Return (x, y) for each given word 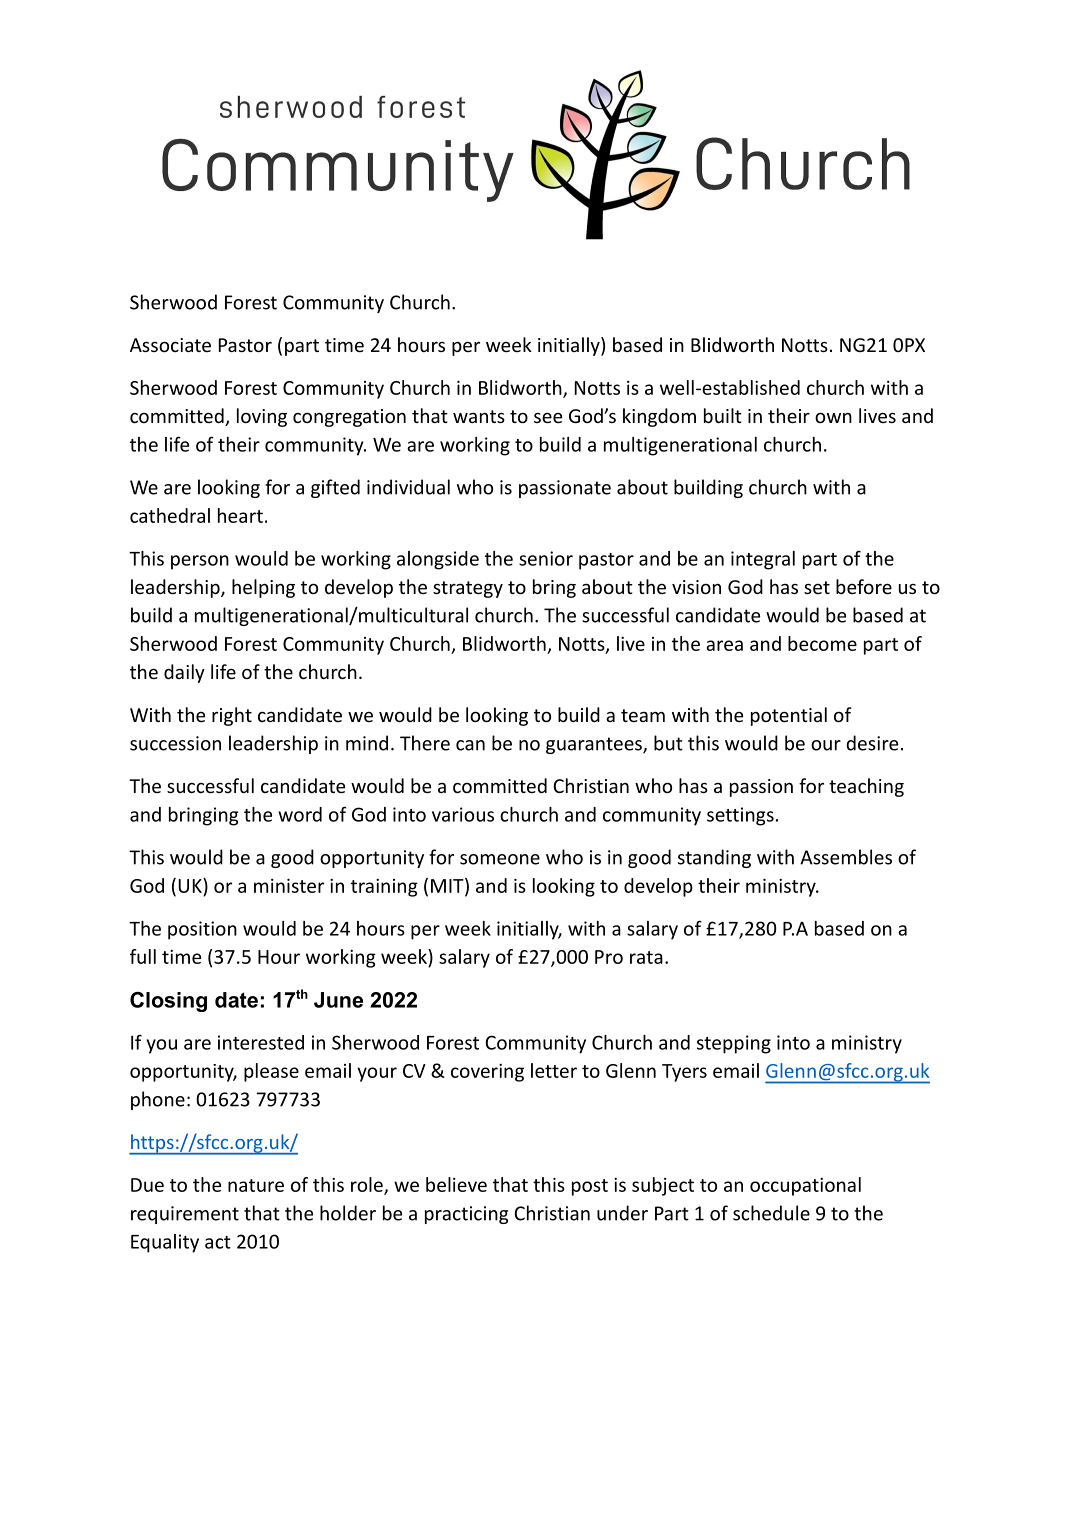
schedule (771, 1213)
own (833, 417)
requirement (185, 1215)
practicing (466, 1215)
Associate (170, 345)
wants (479, 416)
